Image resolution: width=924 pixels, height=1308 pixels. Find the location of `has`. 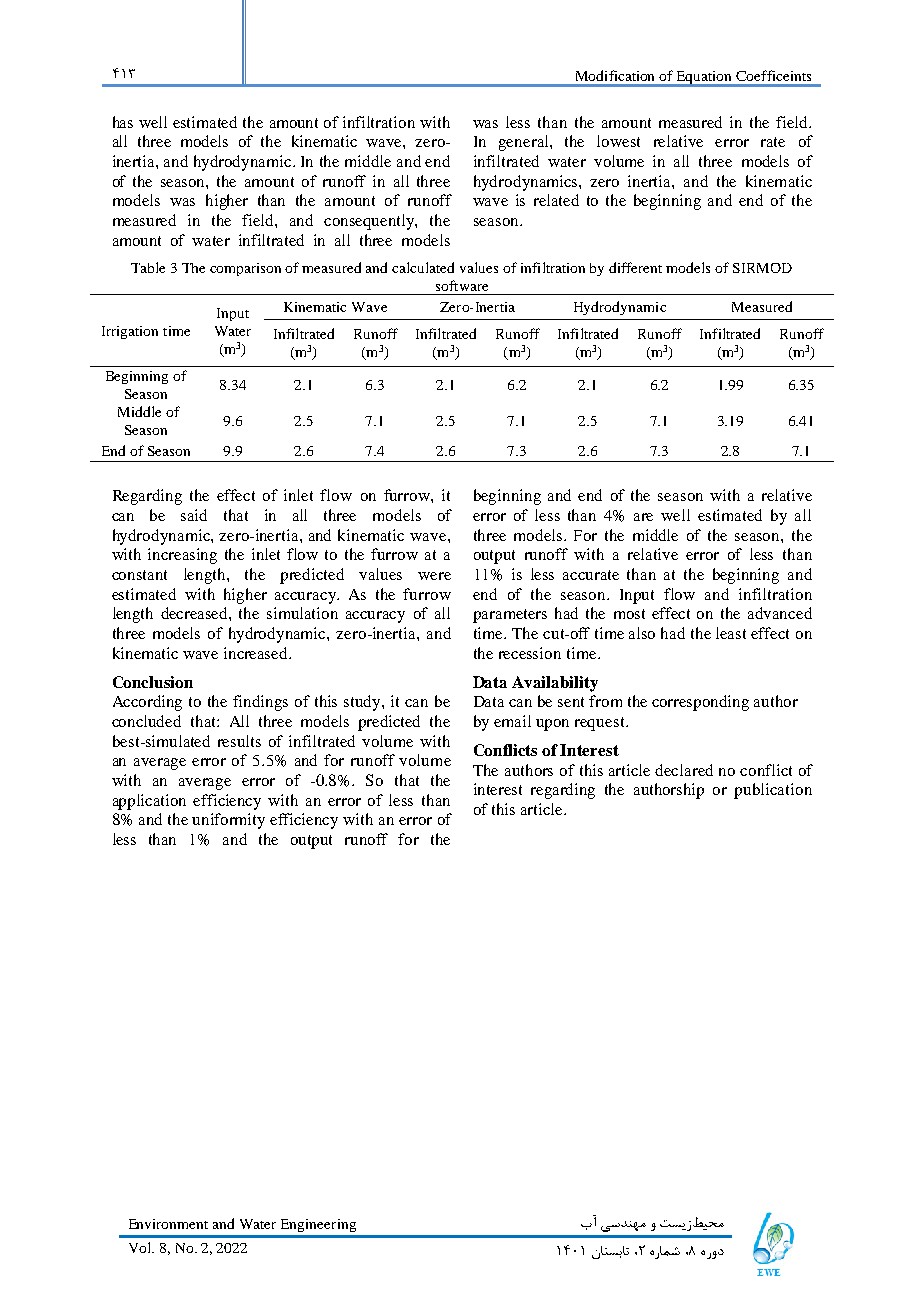

has is located at coordinates (123, 122).
